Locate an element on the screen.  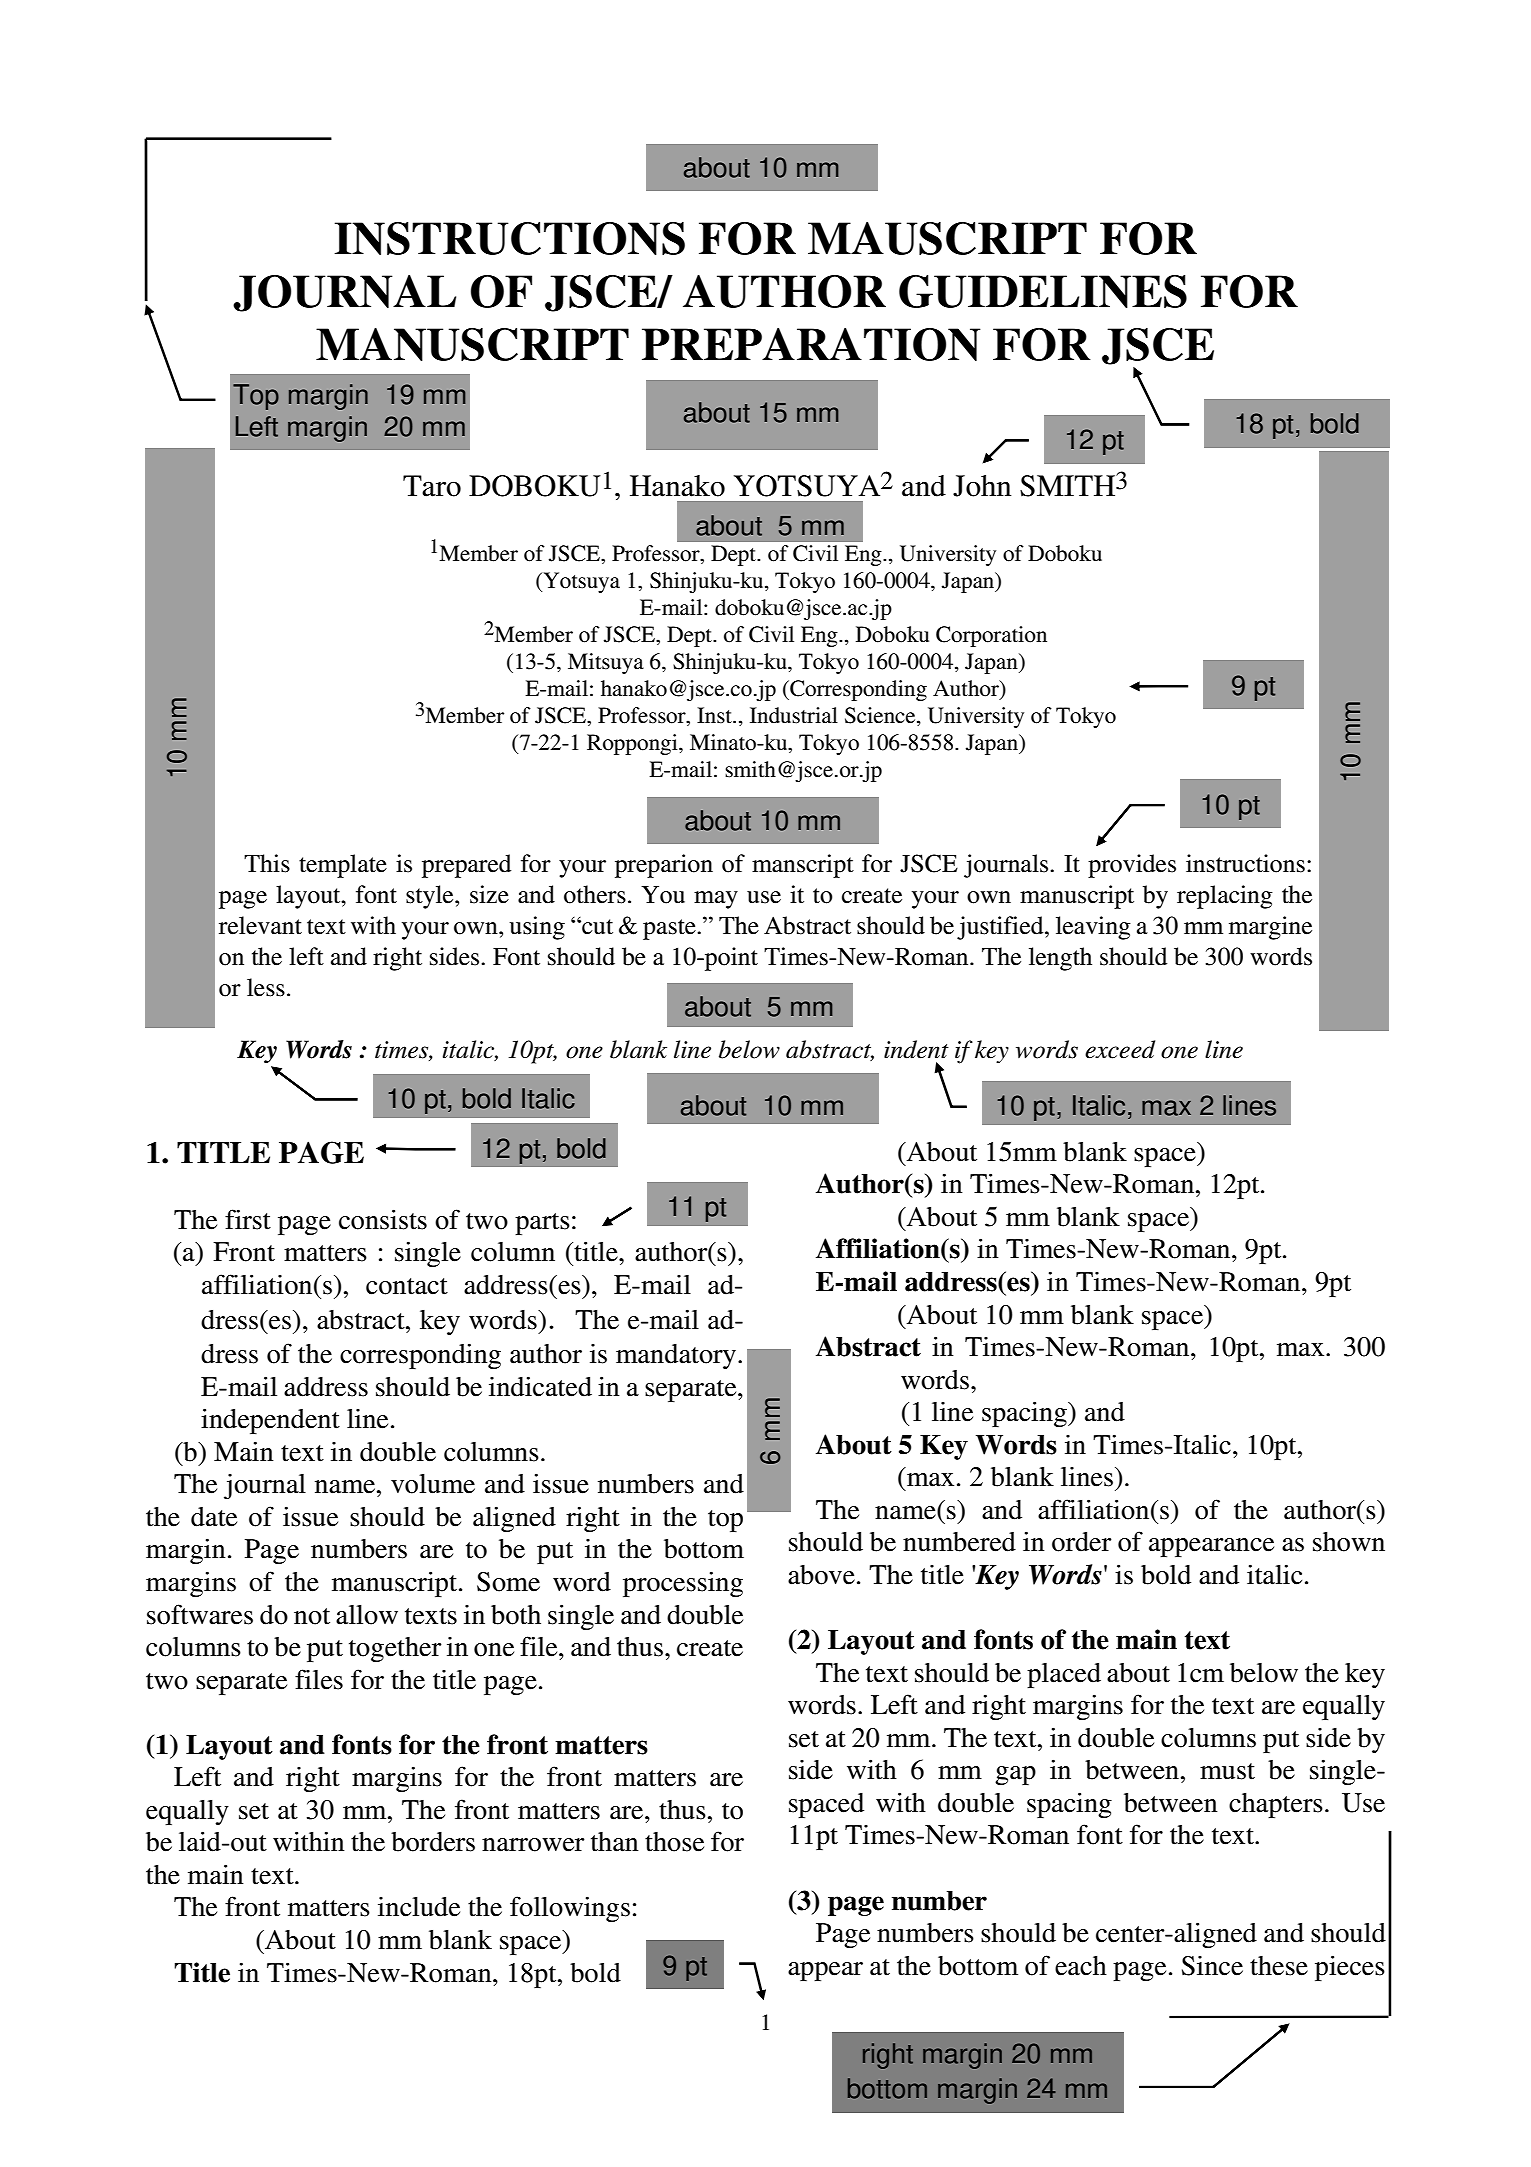
less is located at coordinates (266, 987).
